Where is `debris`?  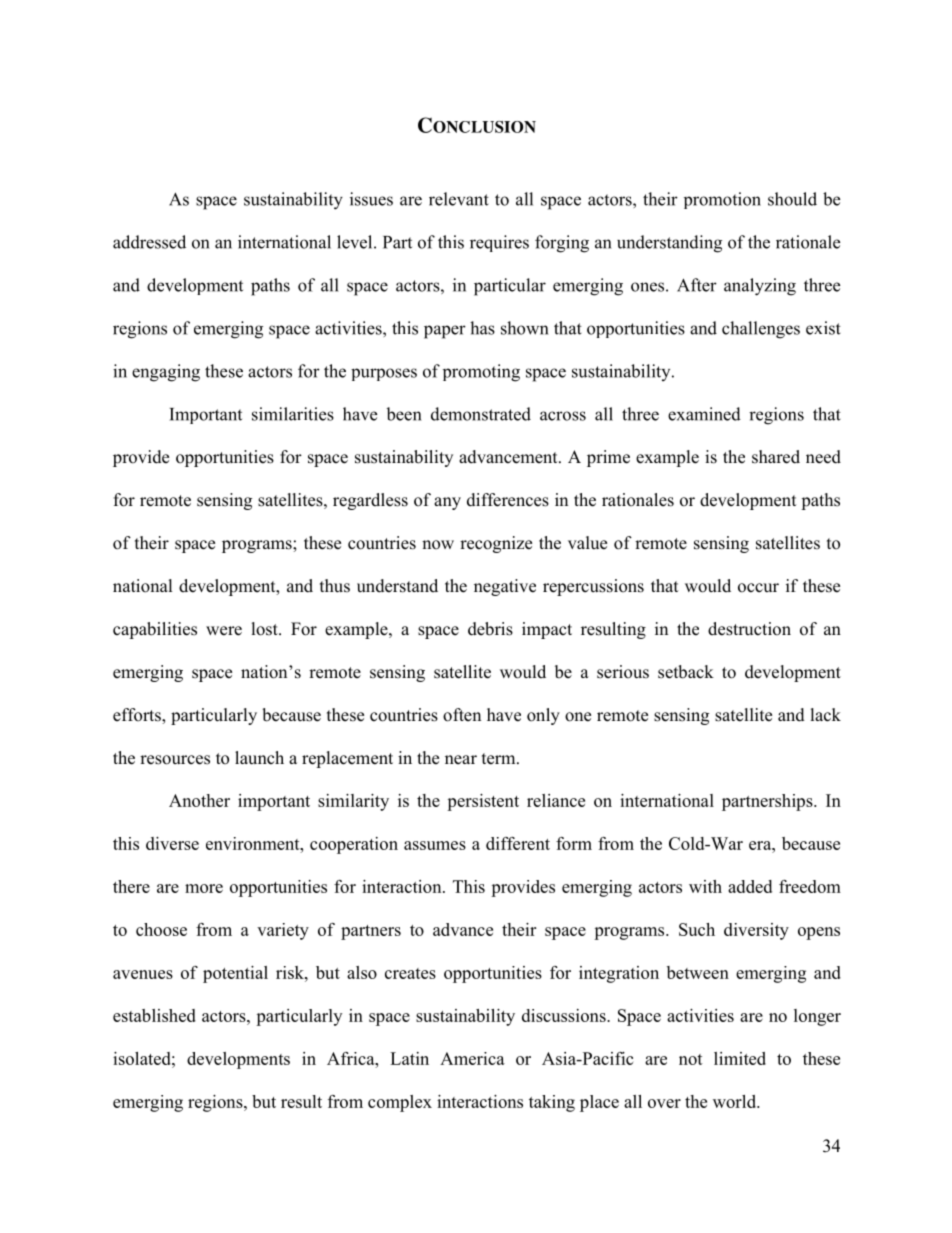
debris is located at coordinates (490, 629).
